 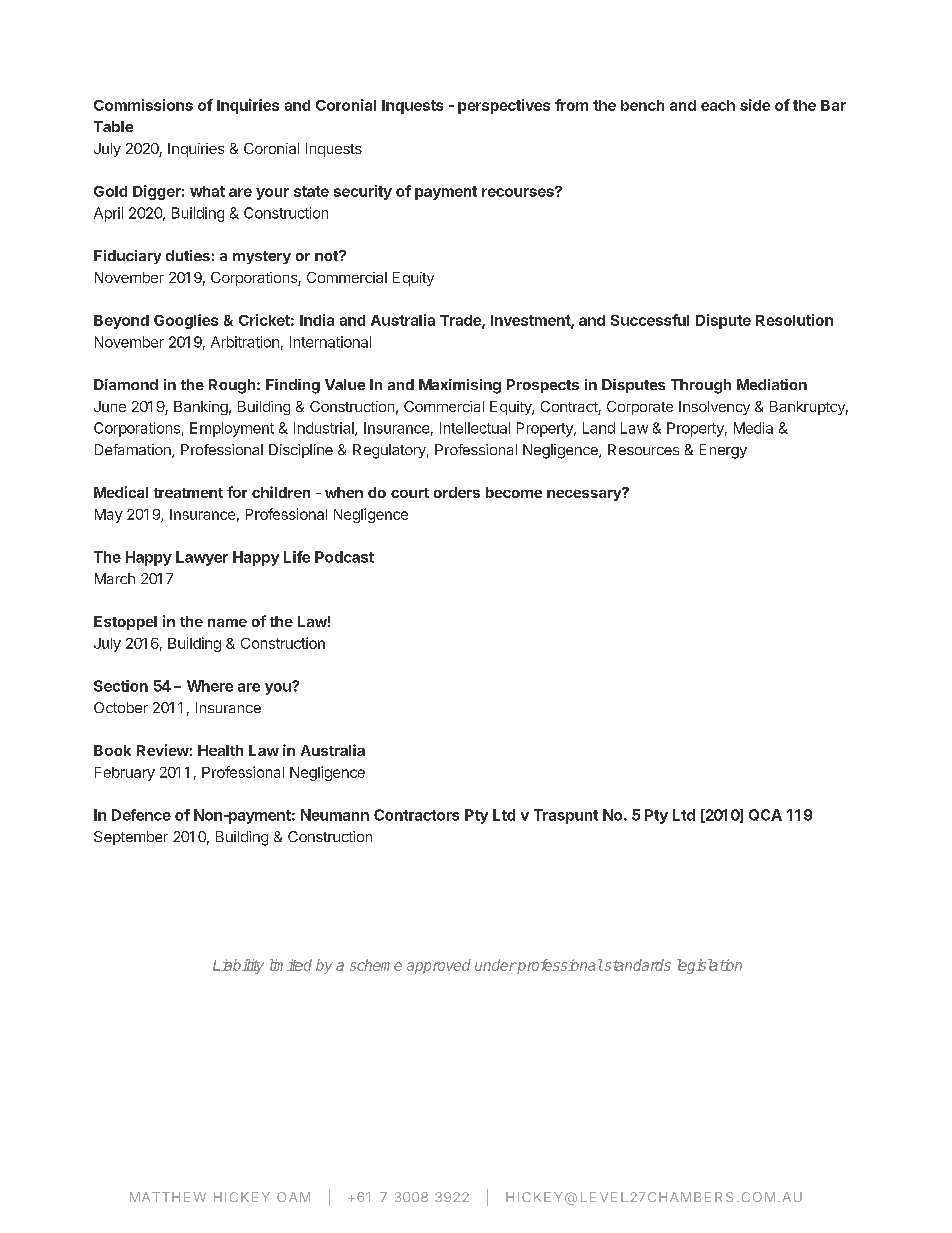 I want to click on perspectives, so click(x=504, y=106).
